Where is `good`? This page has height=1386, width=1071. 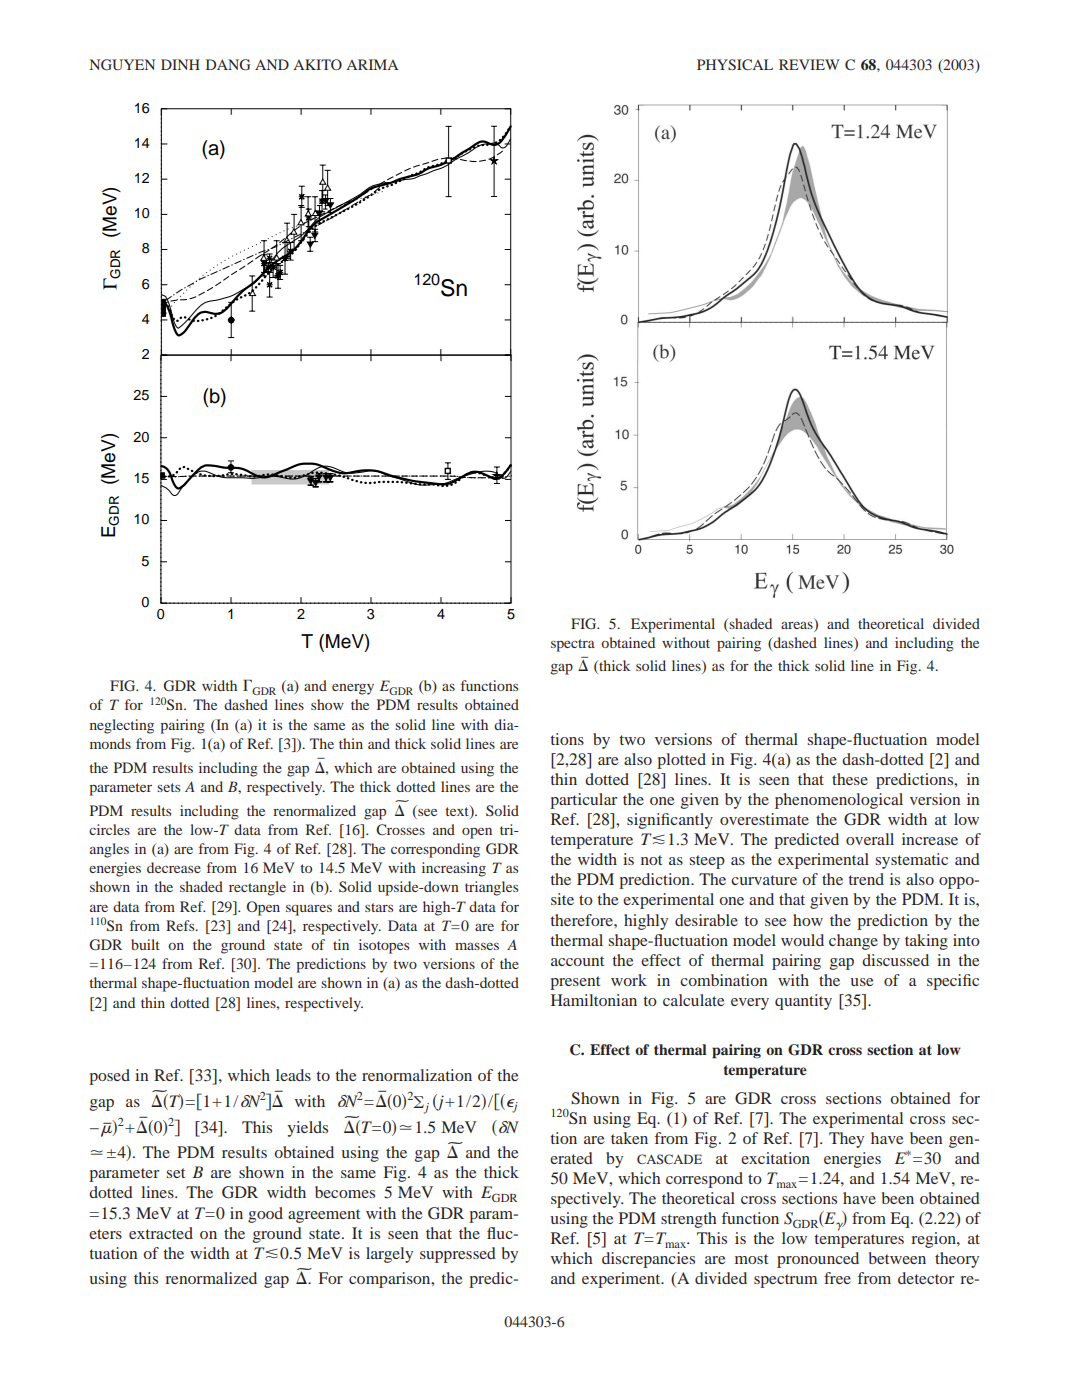 good is located at coordinates (265, 1215).
